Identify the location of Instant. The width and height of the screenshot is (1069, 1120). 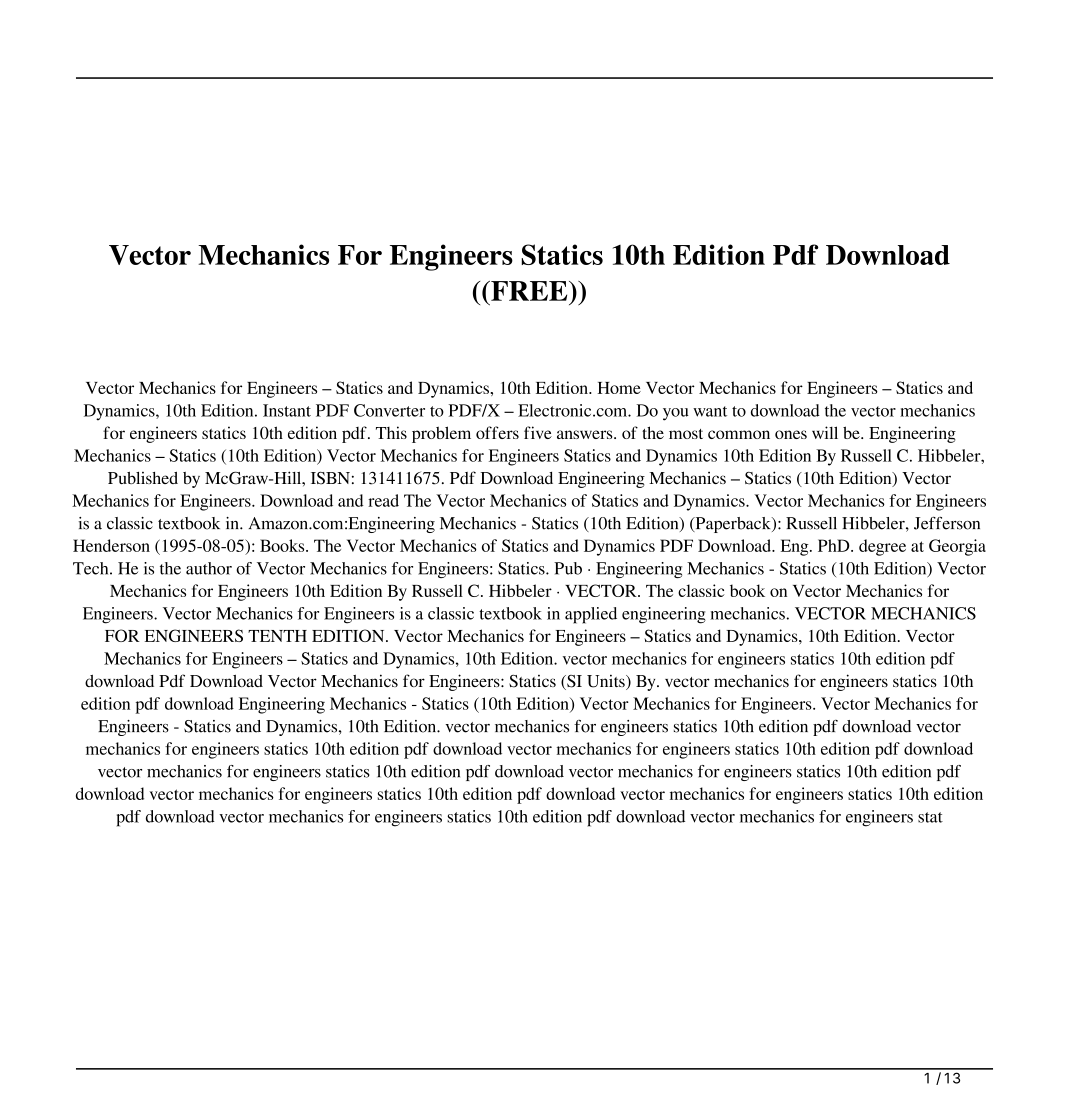
(287, 410).
